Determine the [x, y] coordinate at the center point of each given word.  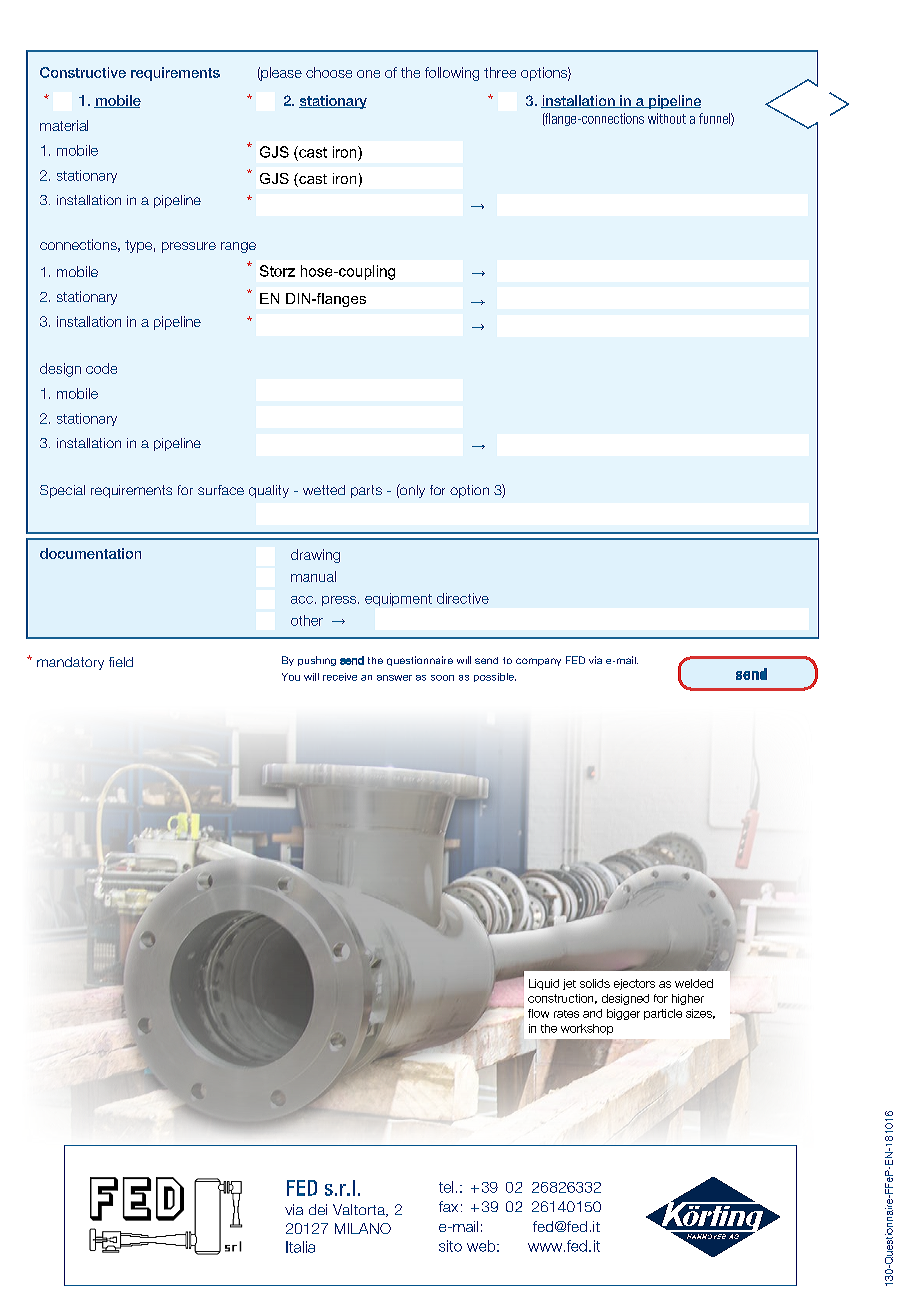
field [121, 662]
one [368, 74]
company [538, 662]
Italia [300, 1247]
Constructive [83, 72]
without [667, 118]
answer [394, 678]
